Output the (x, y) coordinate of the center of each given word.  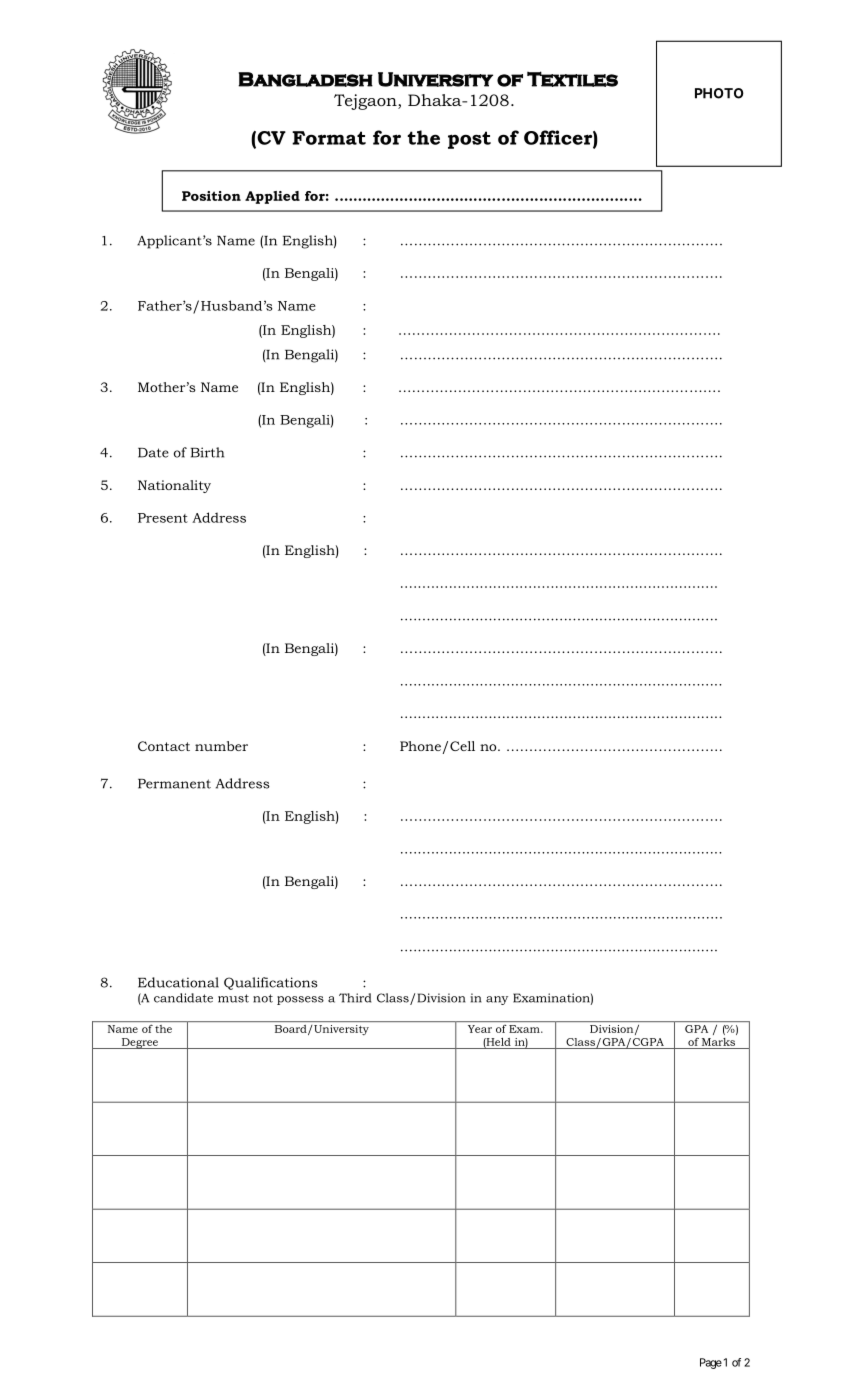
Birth (207, 452)
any (497, 1000)
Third (355, 998)
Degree (139, 1043)
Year (480, 1029)
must (233, 998)
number (221, 746)
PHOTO (719, 93)
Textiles (572, 79)
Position (211, 196)
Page (711, 1363)
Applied (272, 197)
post (469, 140)
